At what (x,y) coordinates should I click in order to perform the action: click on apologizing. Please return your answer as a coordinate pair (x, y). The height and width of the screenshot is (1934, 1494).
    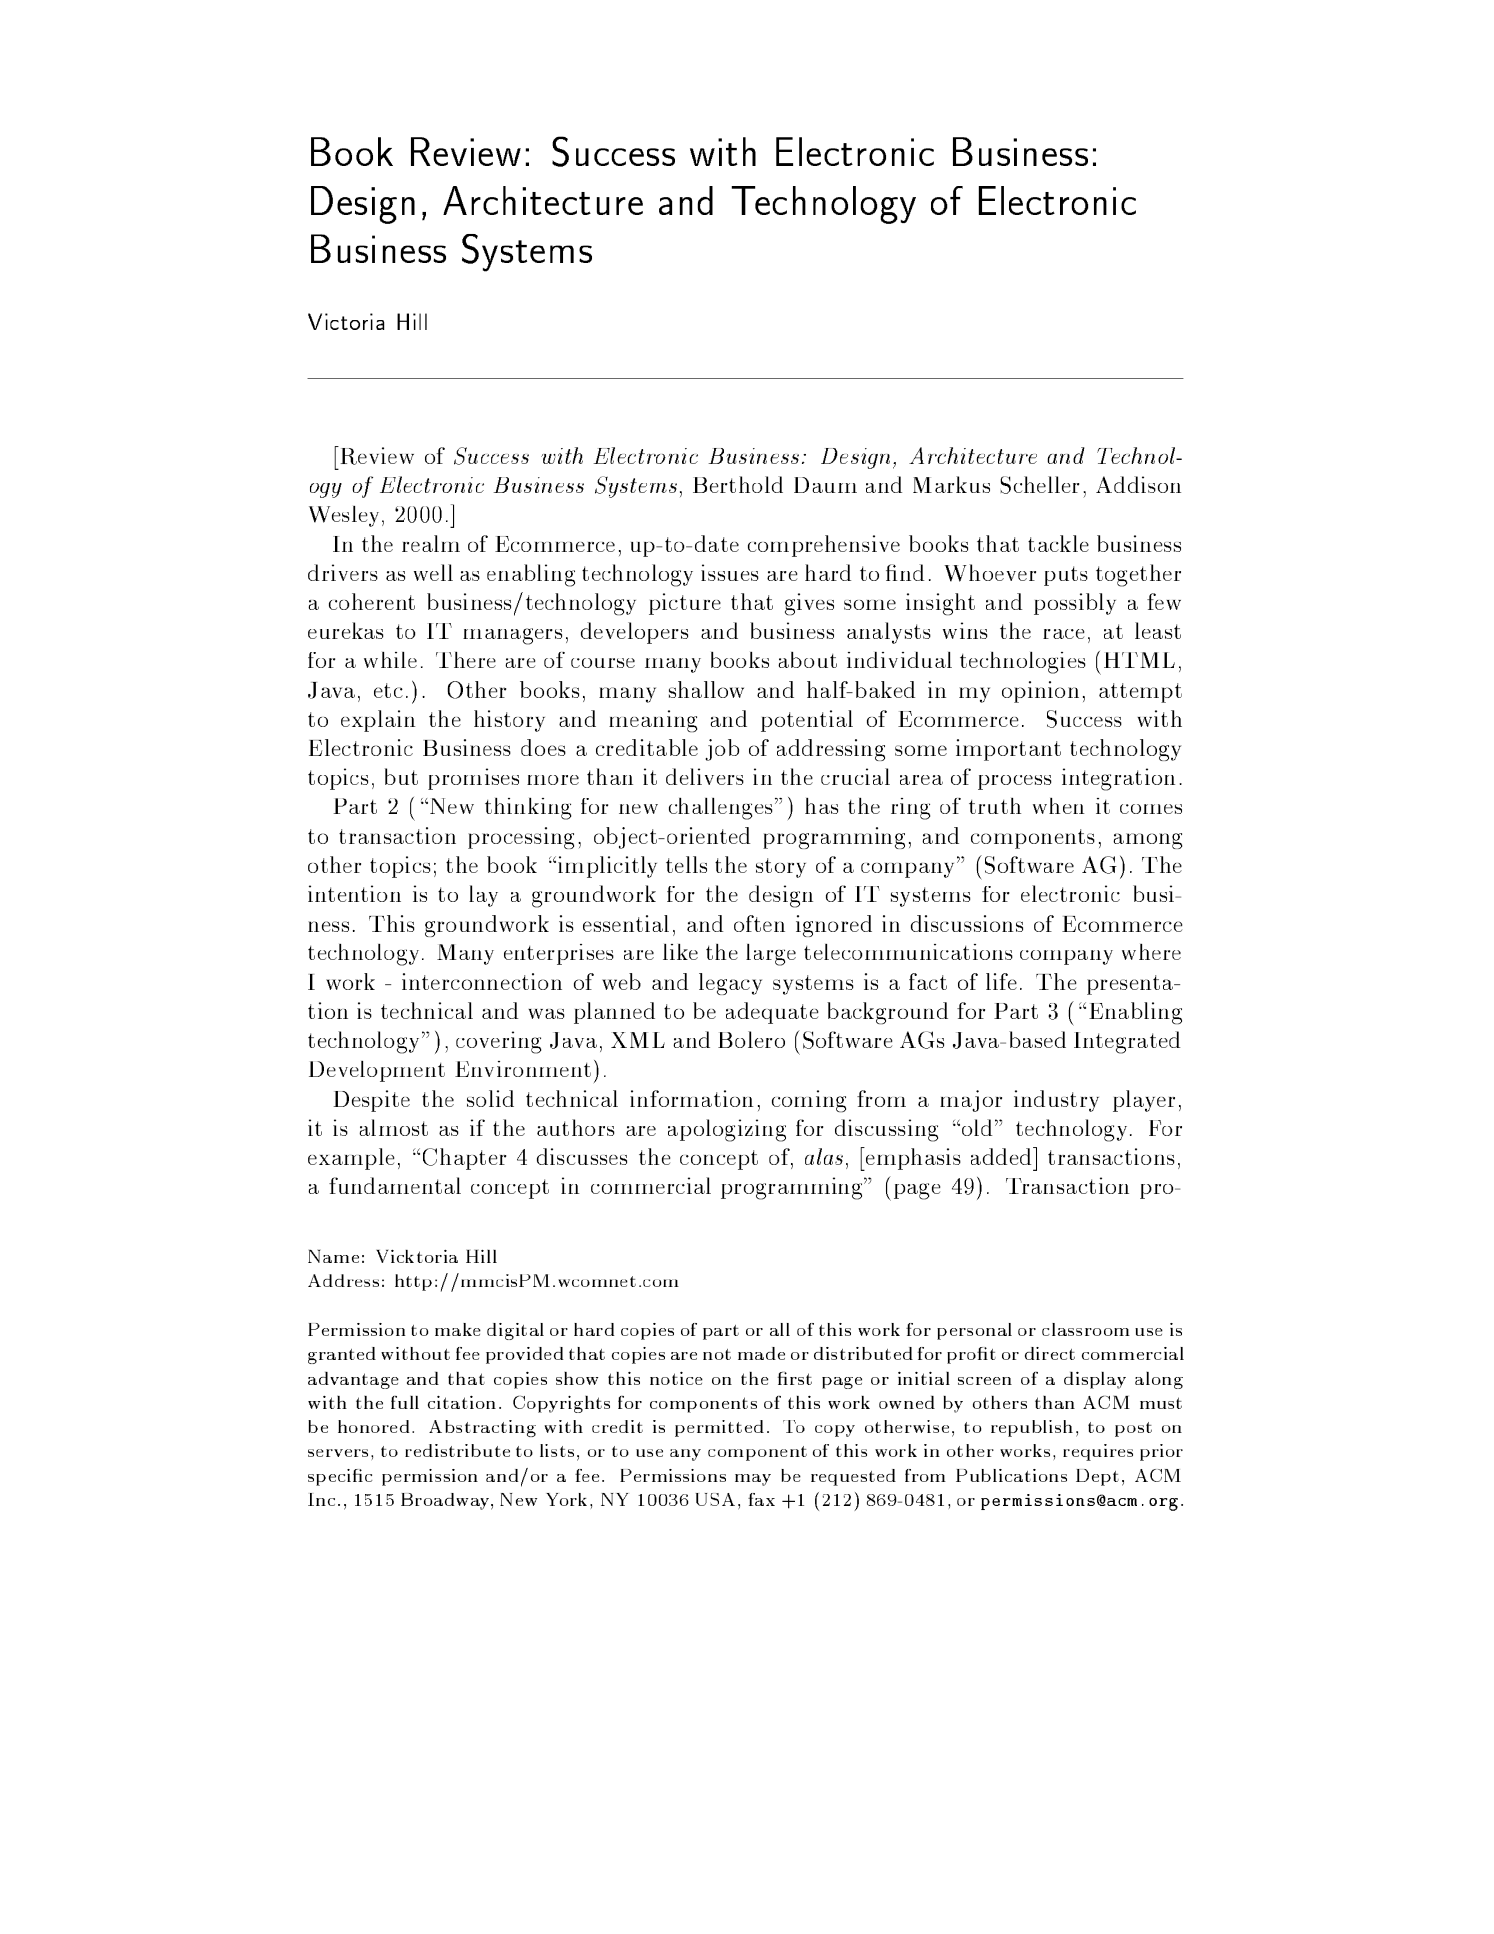
    Looking at the image, I should click on (727, 1130).
